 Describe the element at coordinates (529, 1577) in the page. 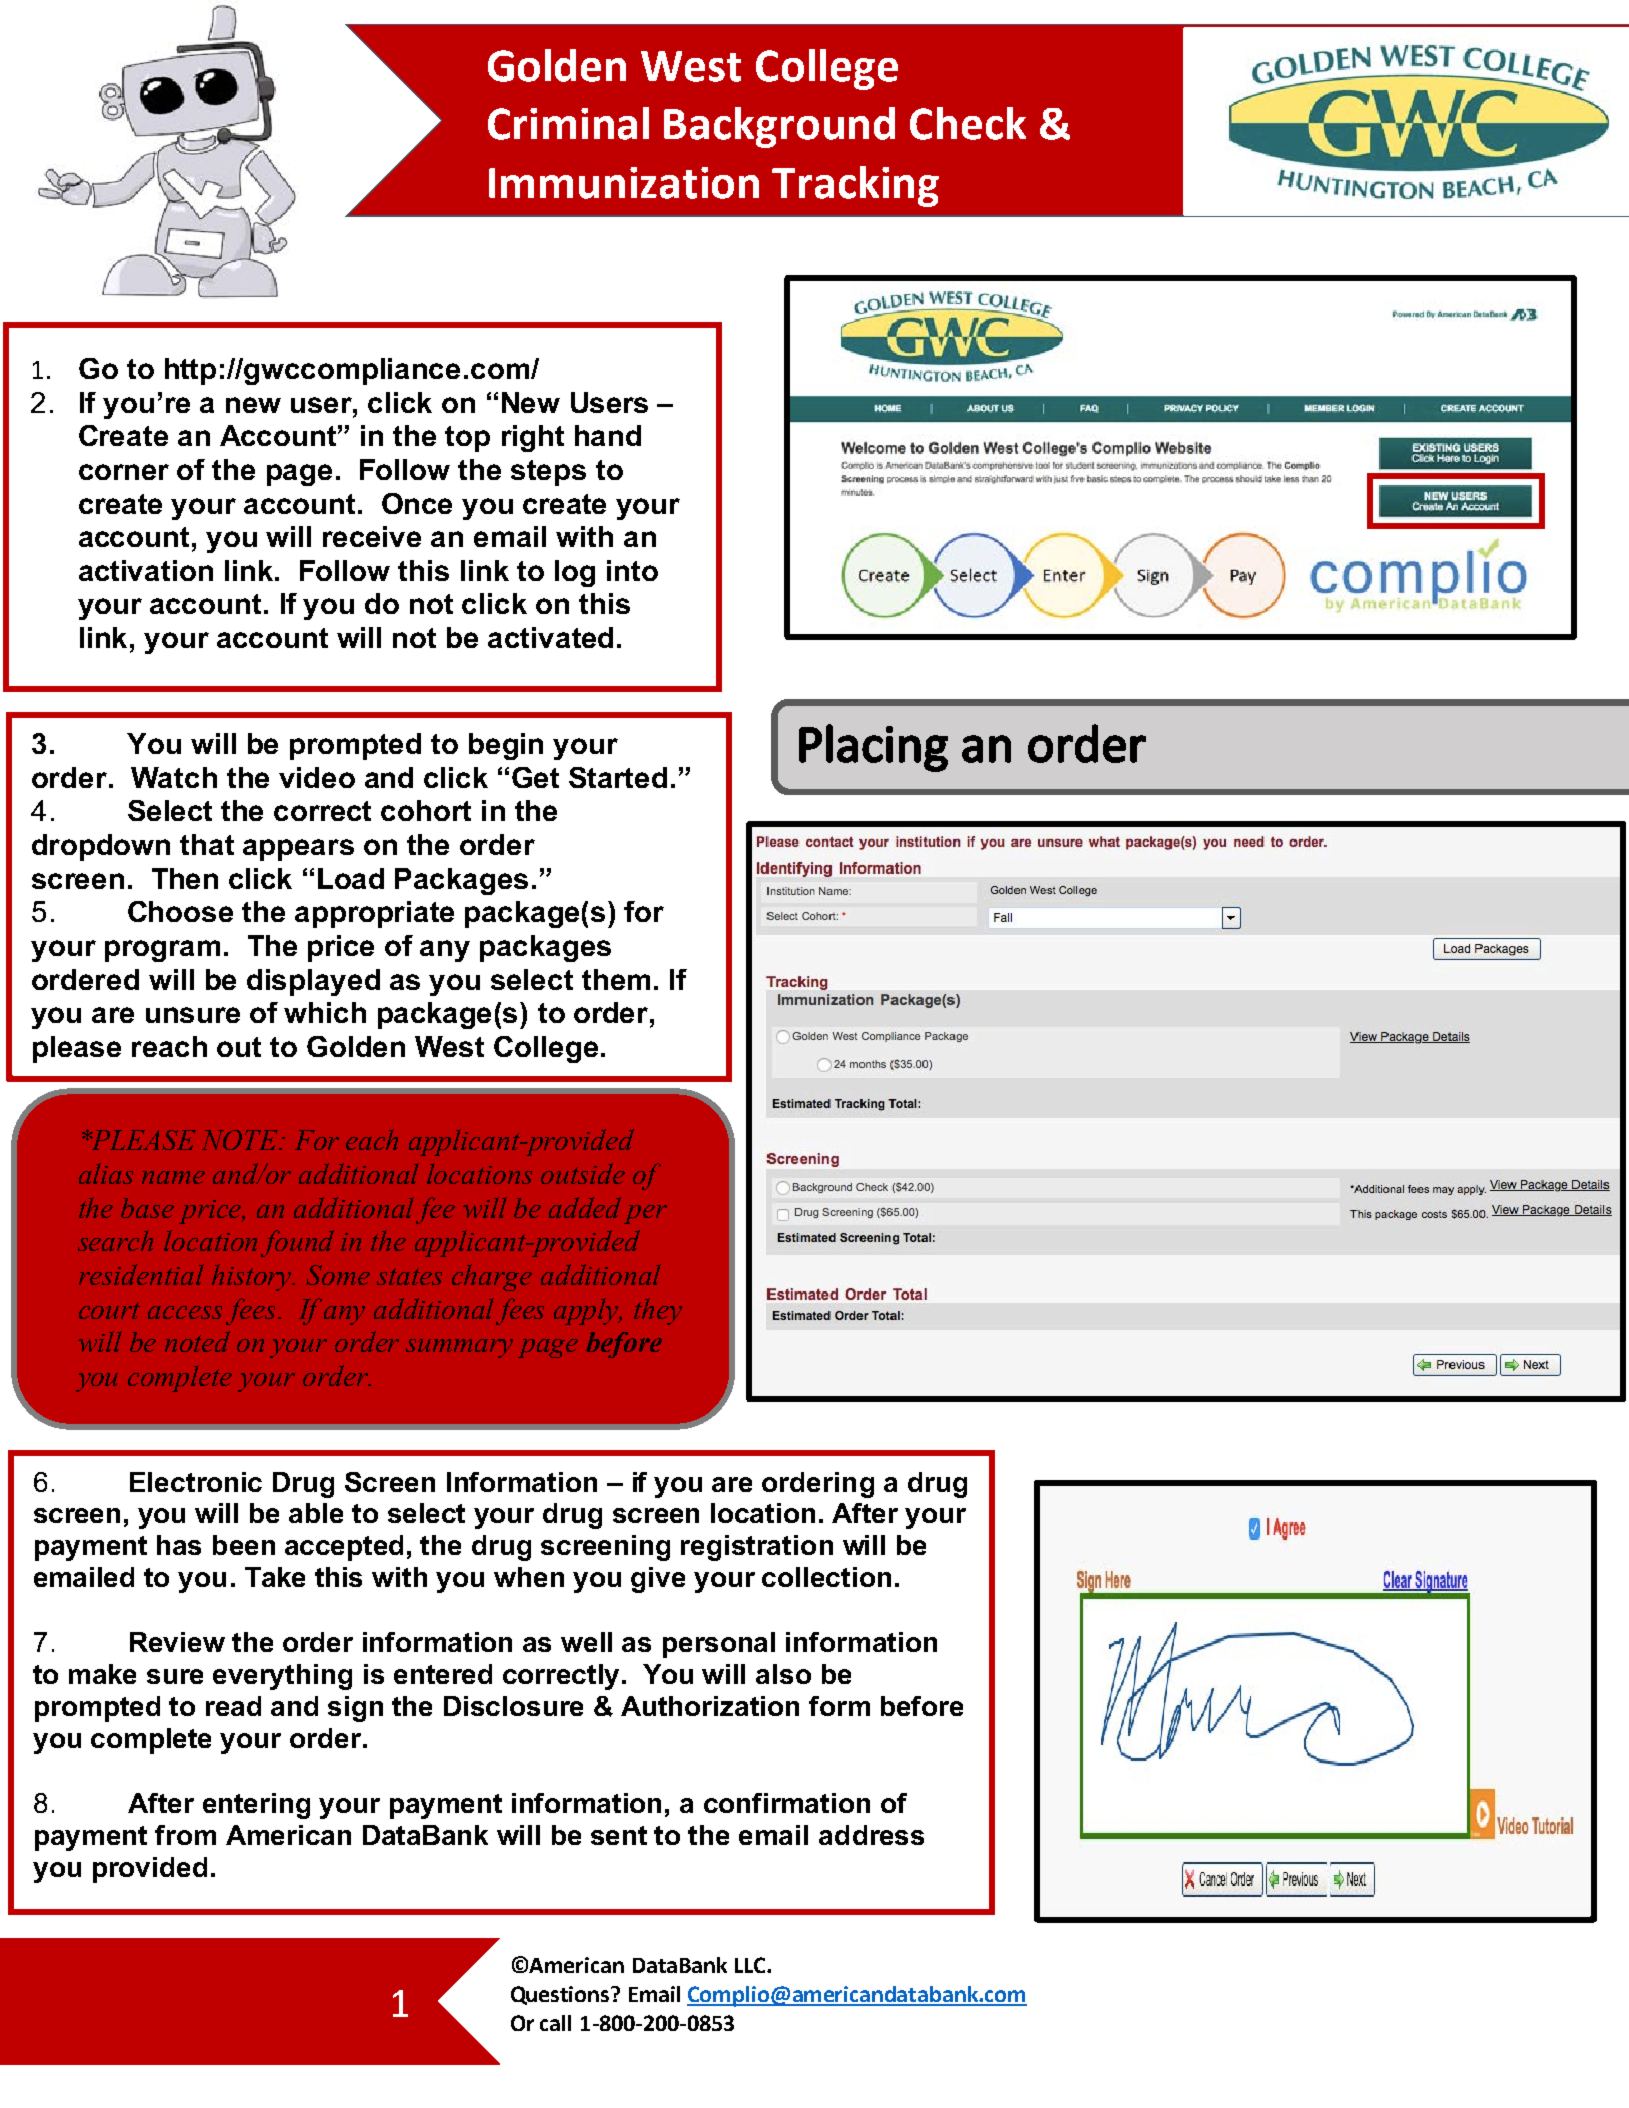

I see `when` at that location.
